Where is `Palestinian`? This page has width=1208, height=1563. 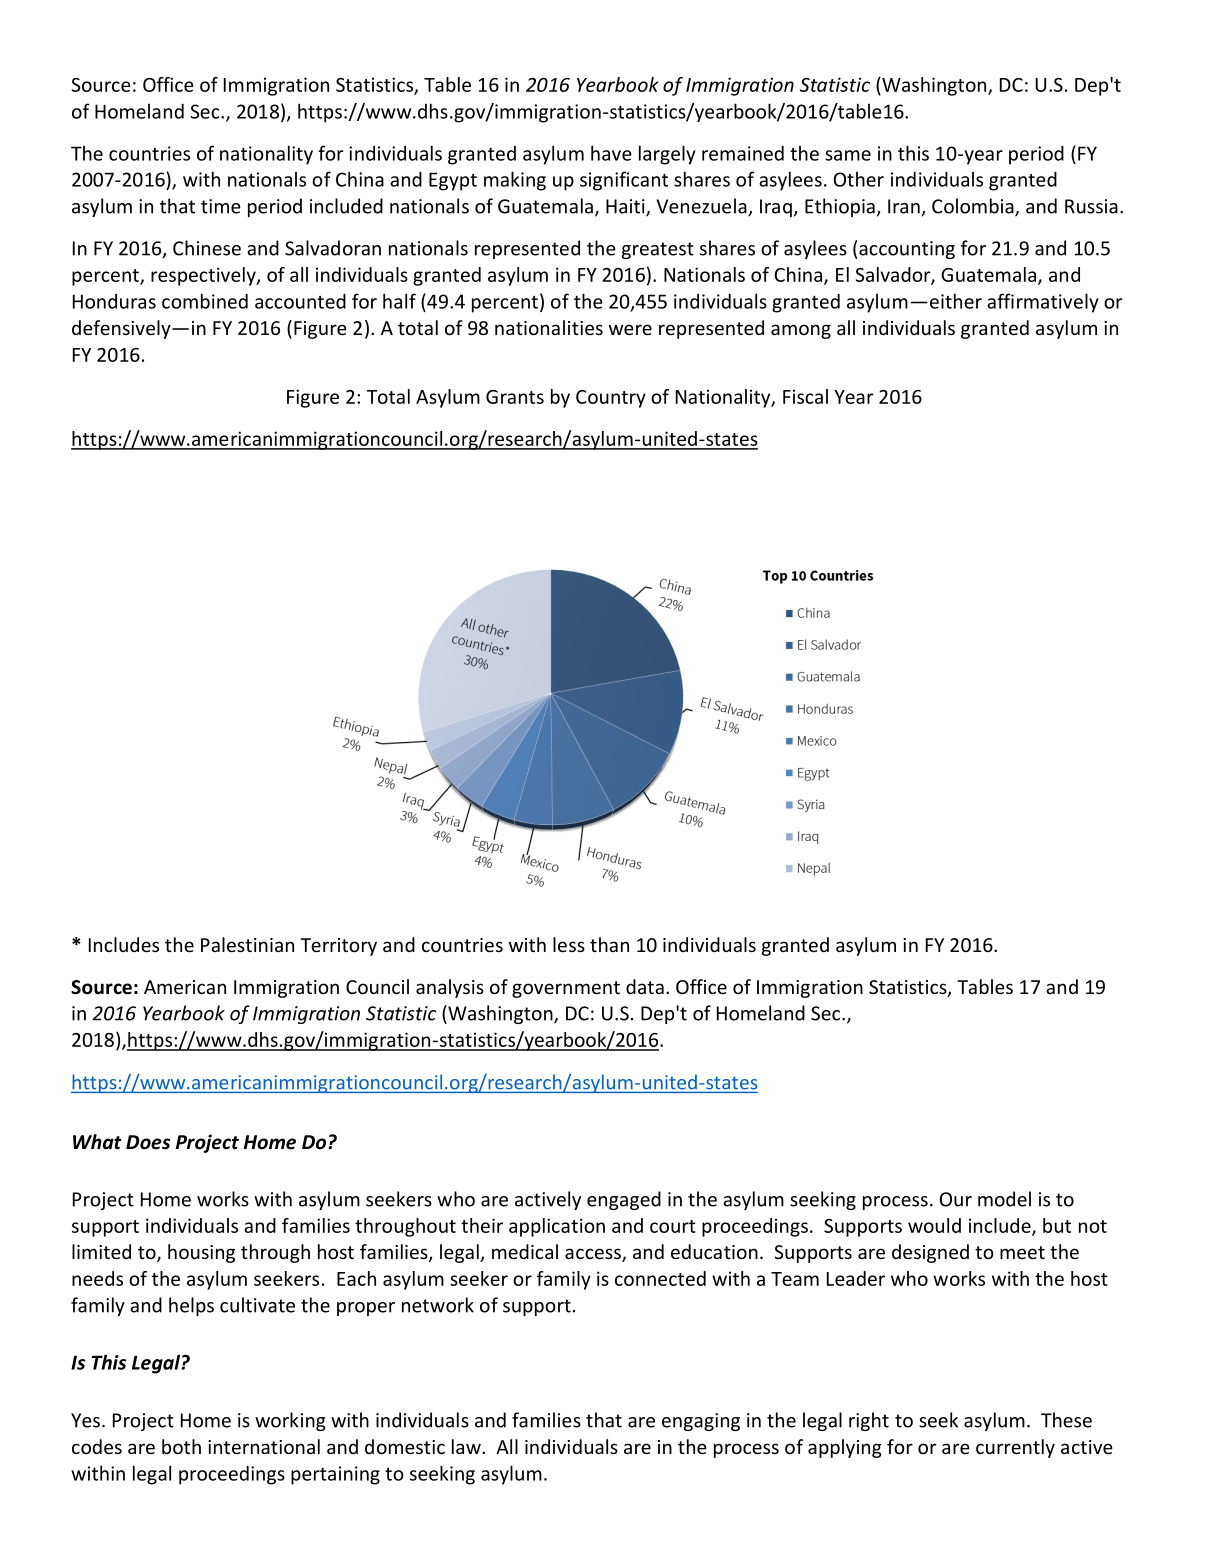 Palestinian is located at coordinates (247, 944).
